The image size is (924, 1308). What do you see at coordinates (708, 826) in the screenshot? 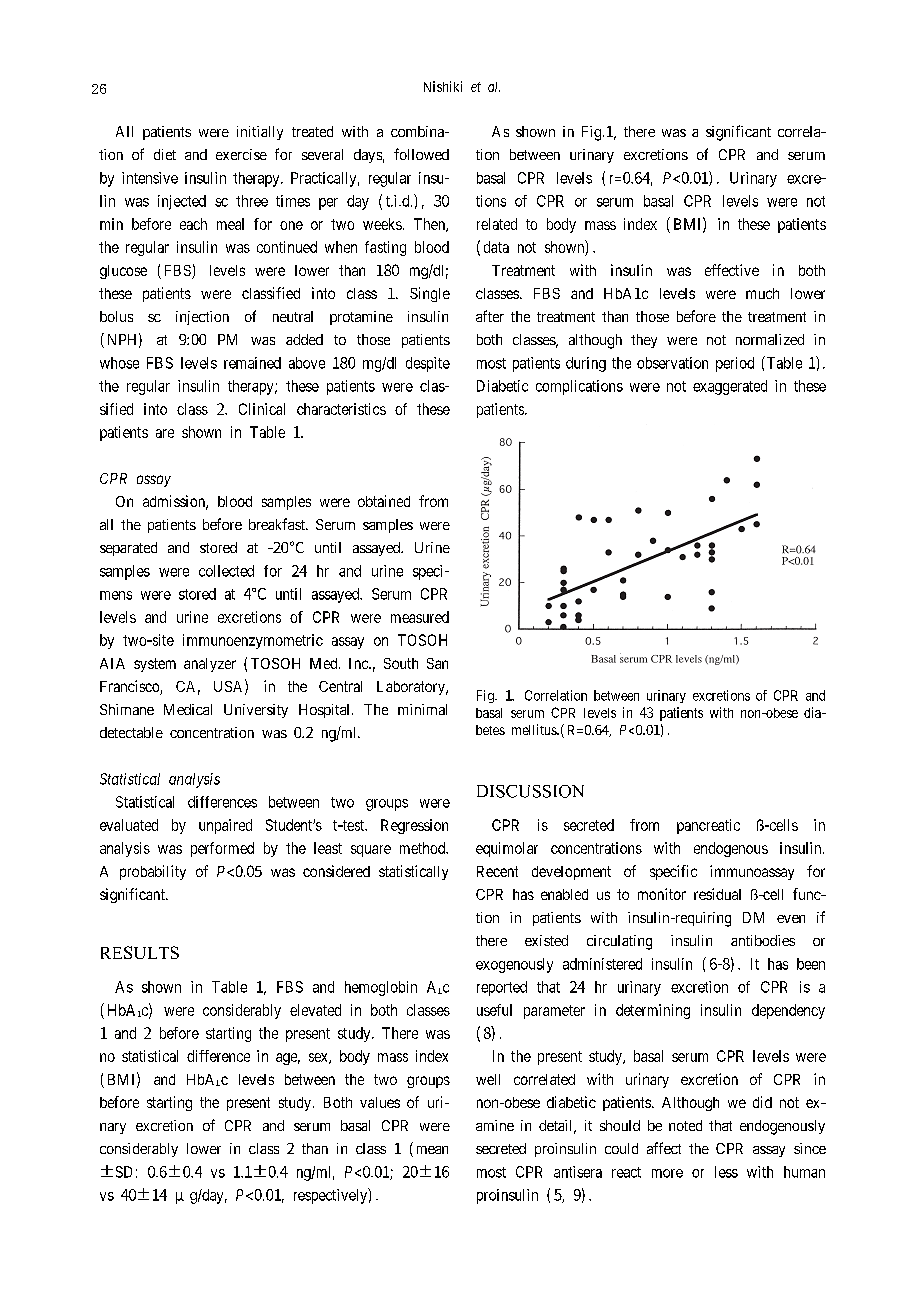
I see `pancreatic` at bounding box center [708, 826].
